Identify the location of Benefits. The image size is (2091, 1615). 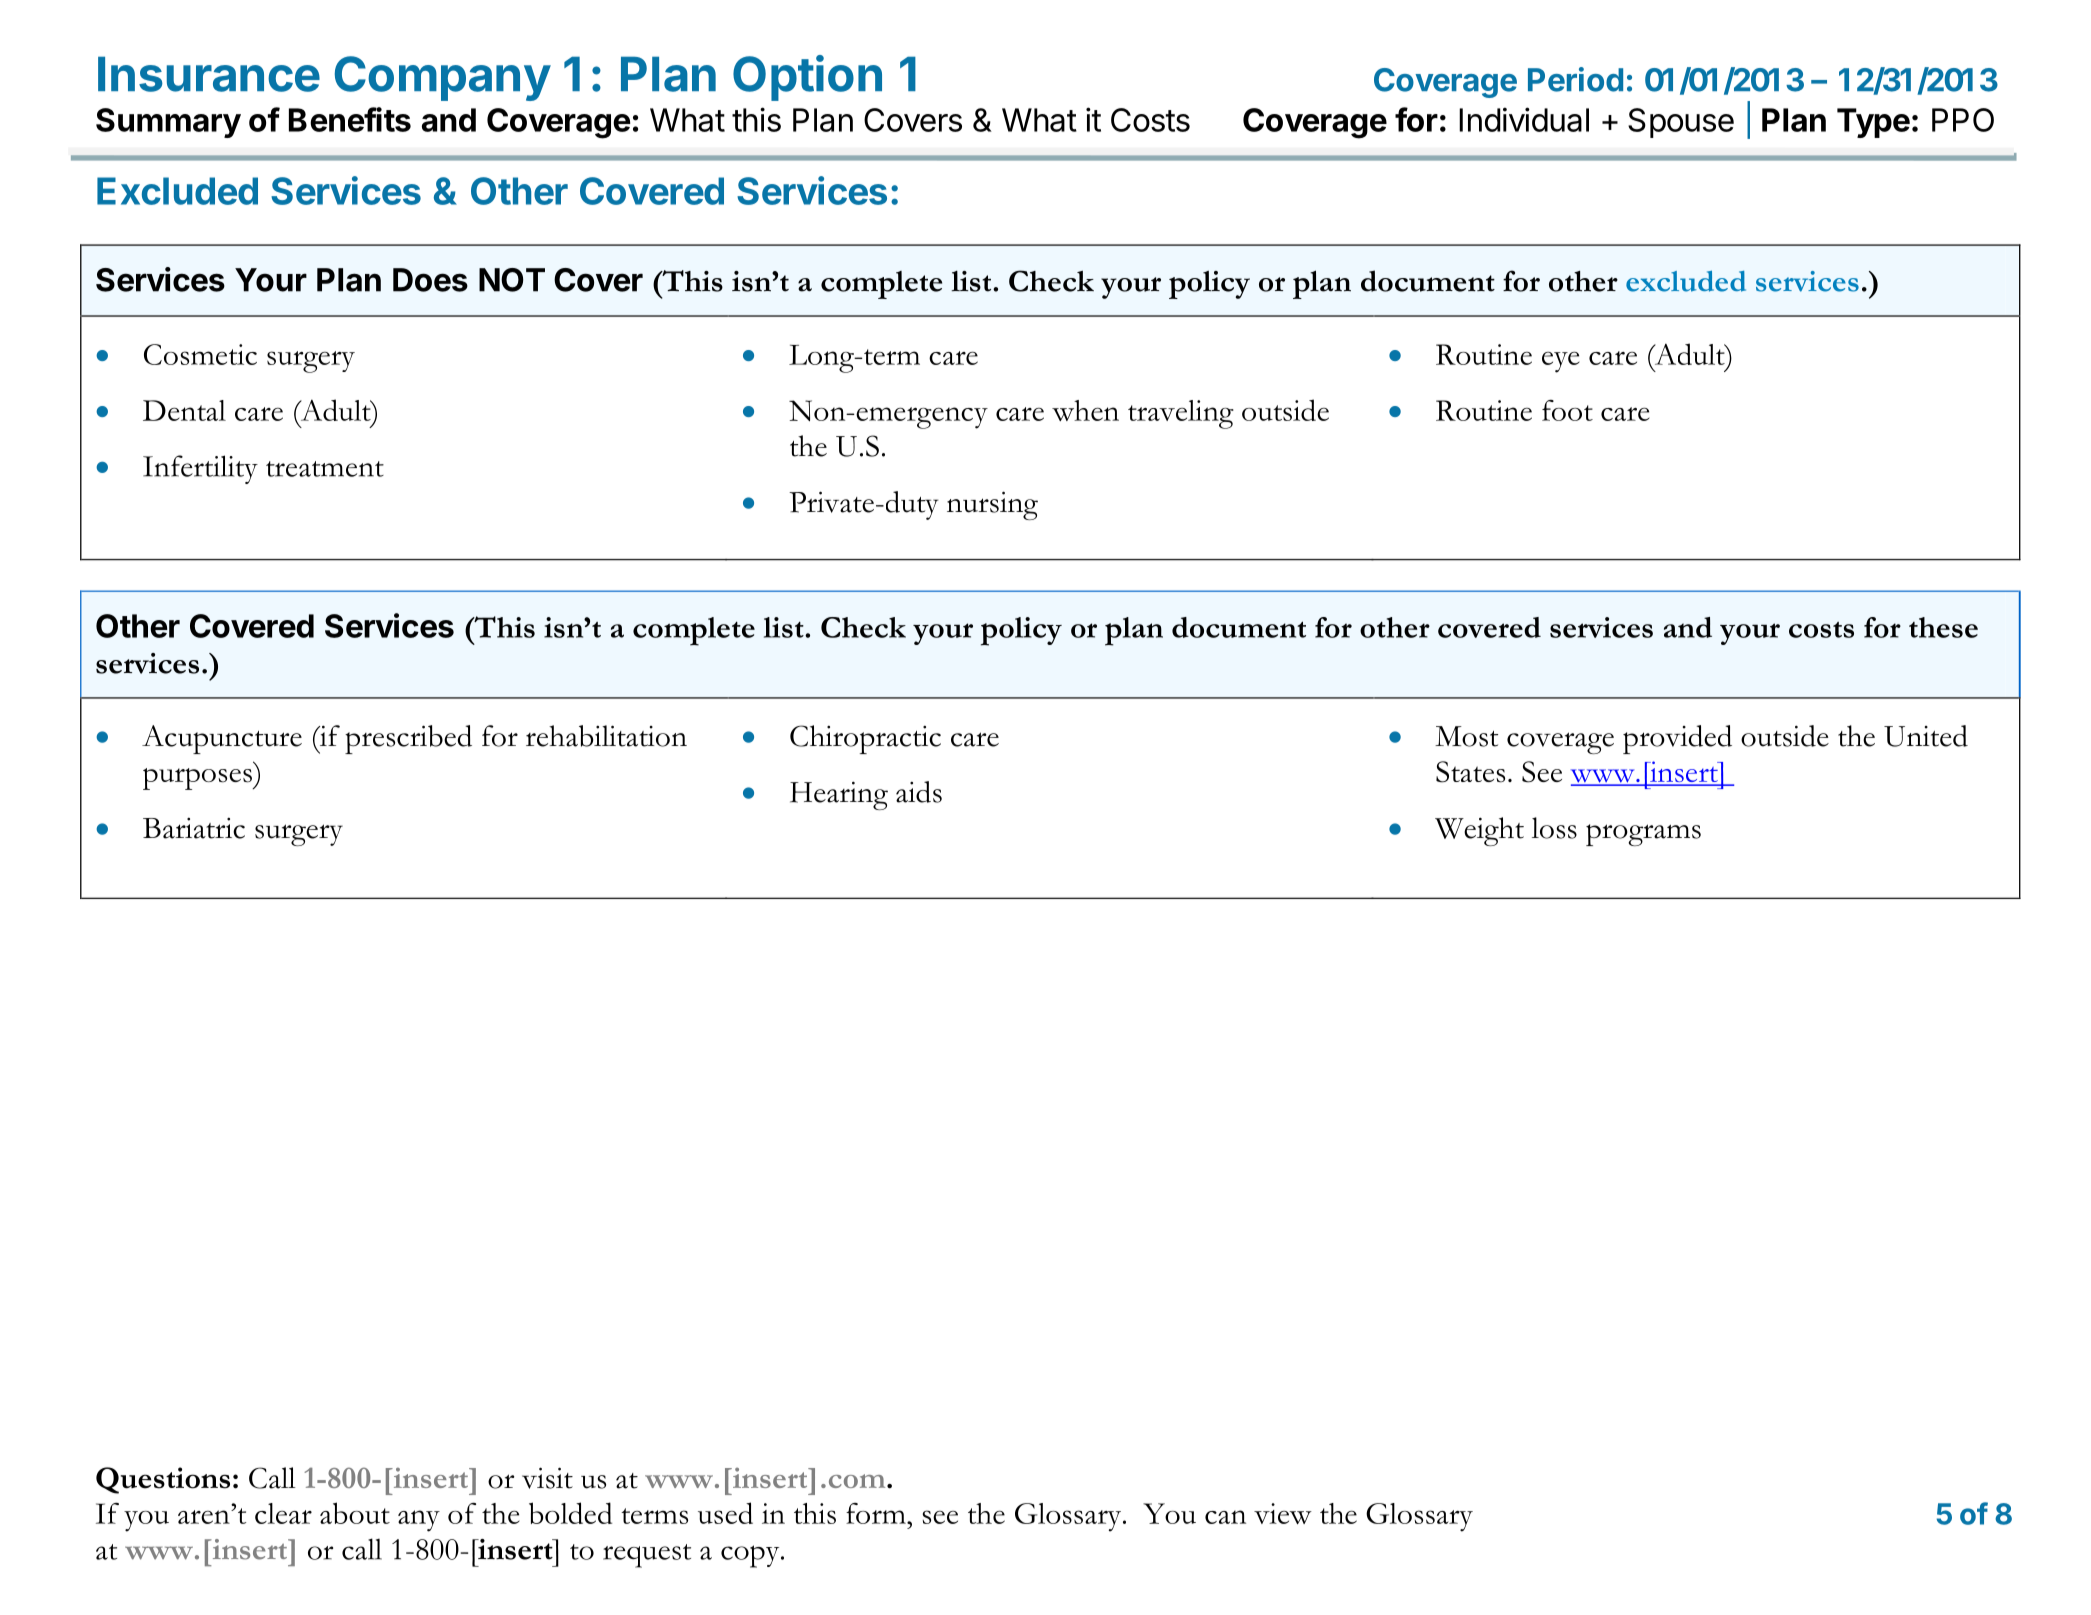
(350, 119).
